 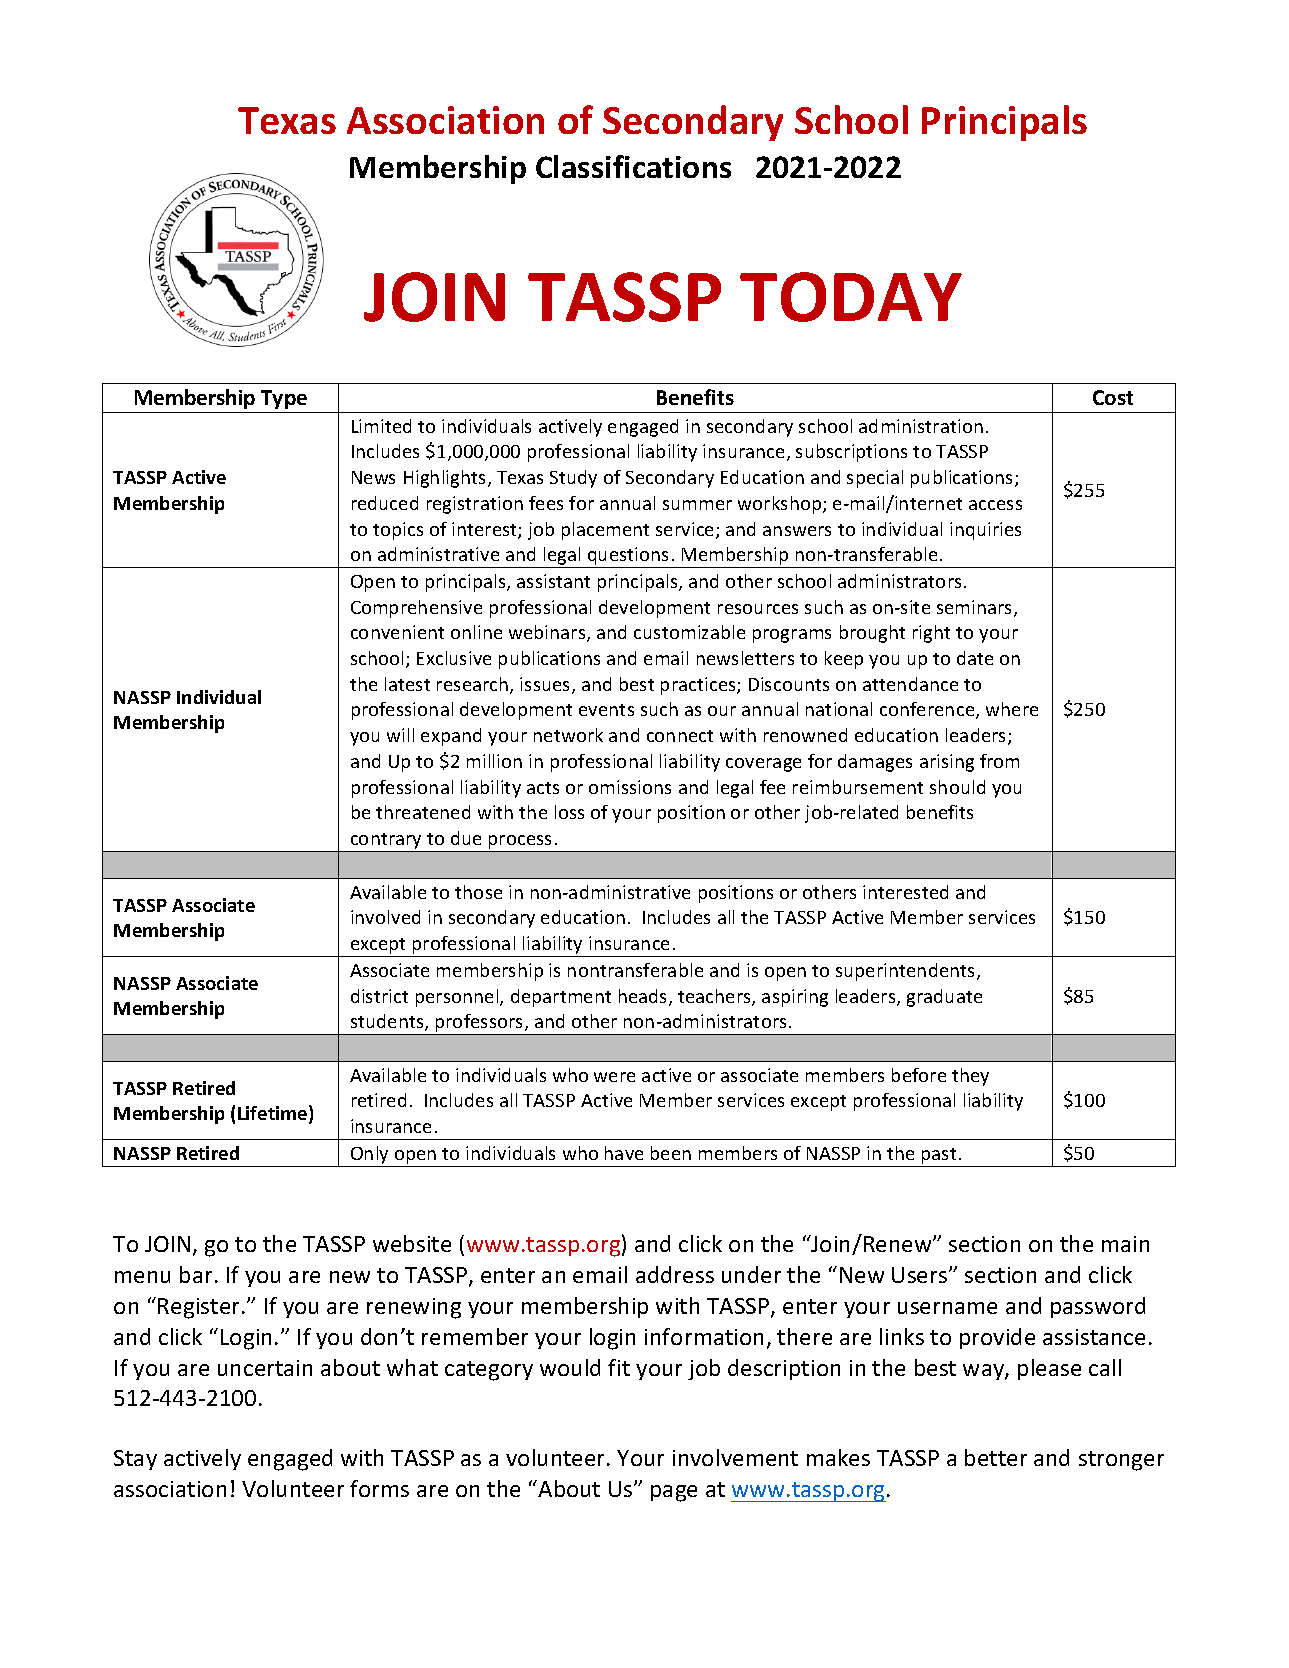 I want to click on better, so click(x=996, y=1457).
